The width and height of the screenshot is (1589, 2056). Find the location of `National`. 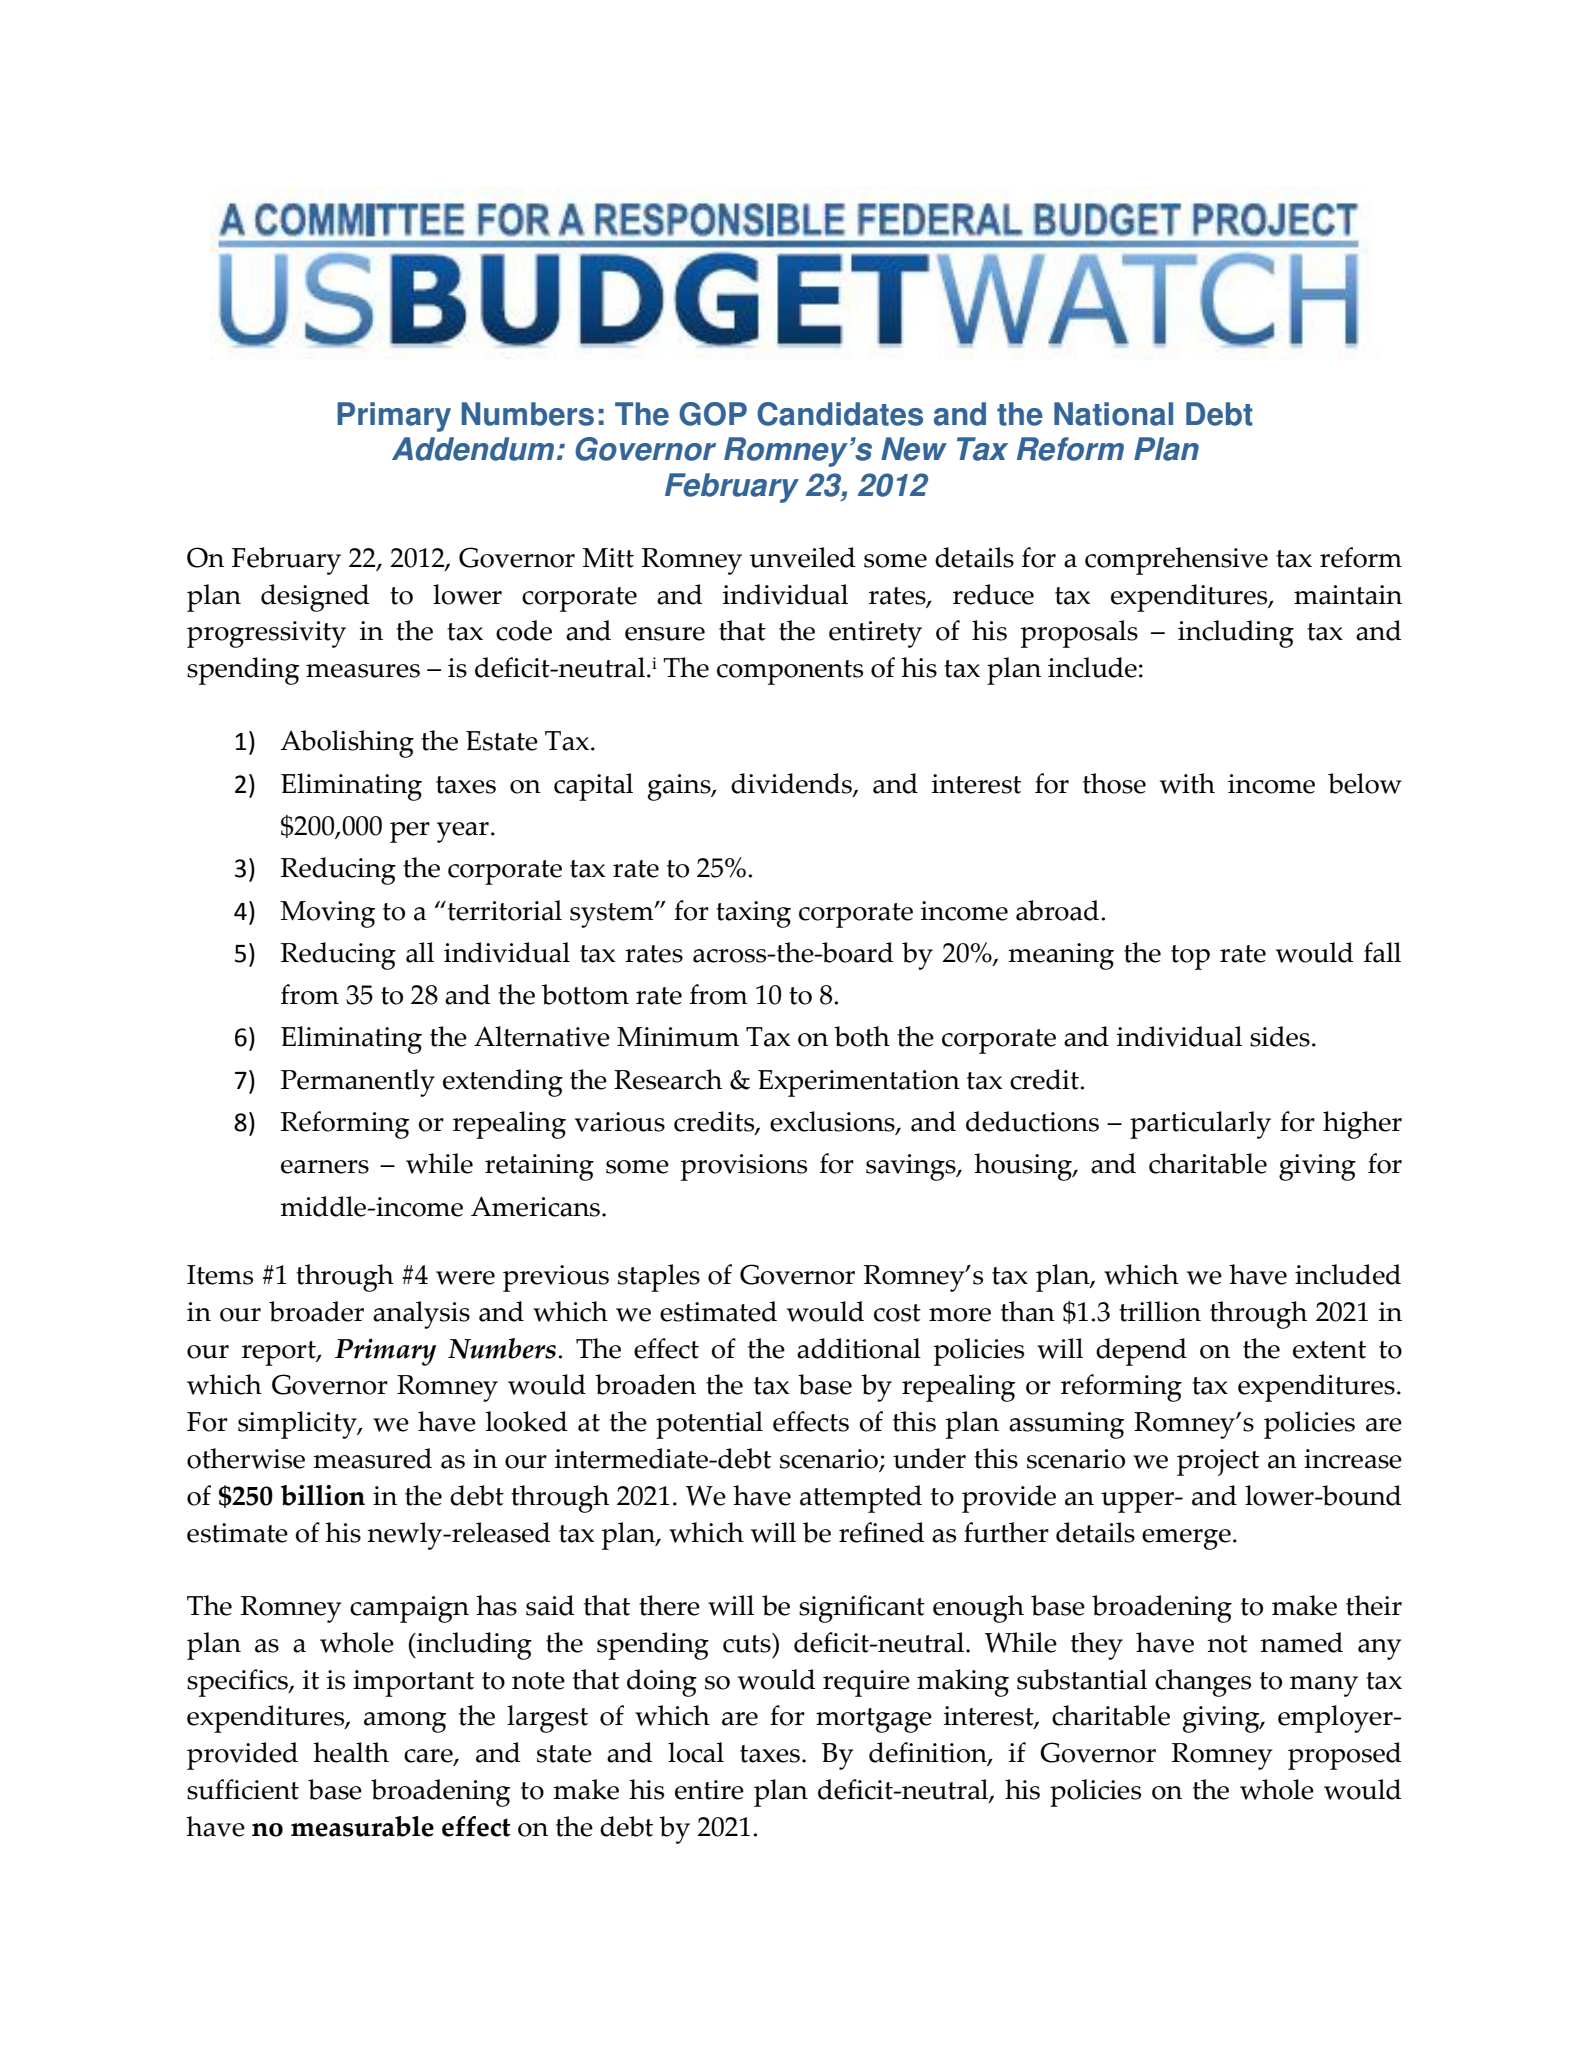

National is located at coordinates (1113, 414).
